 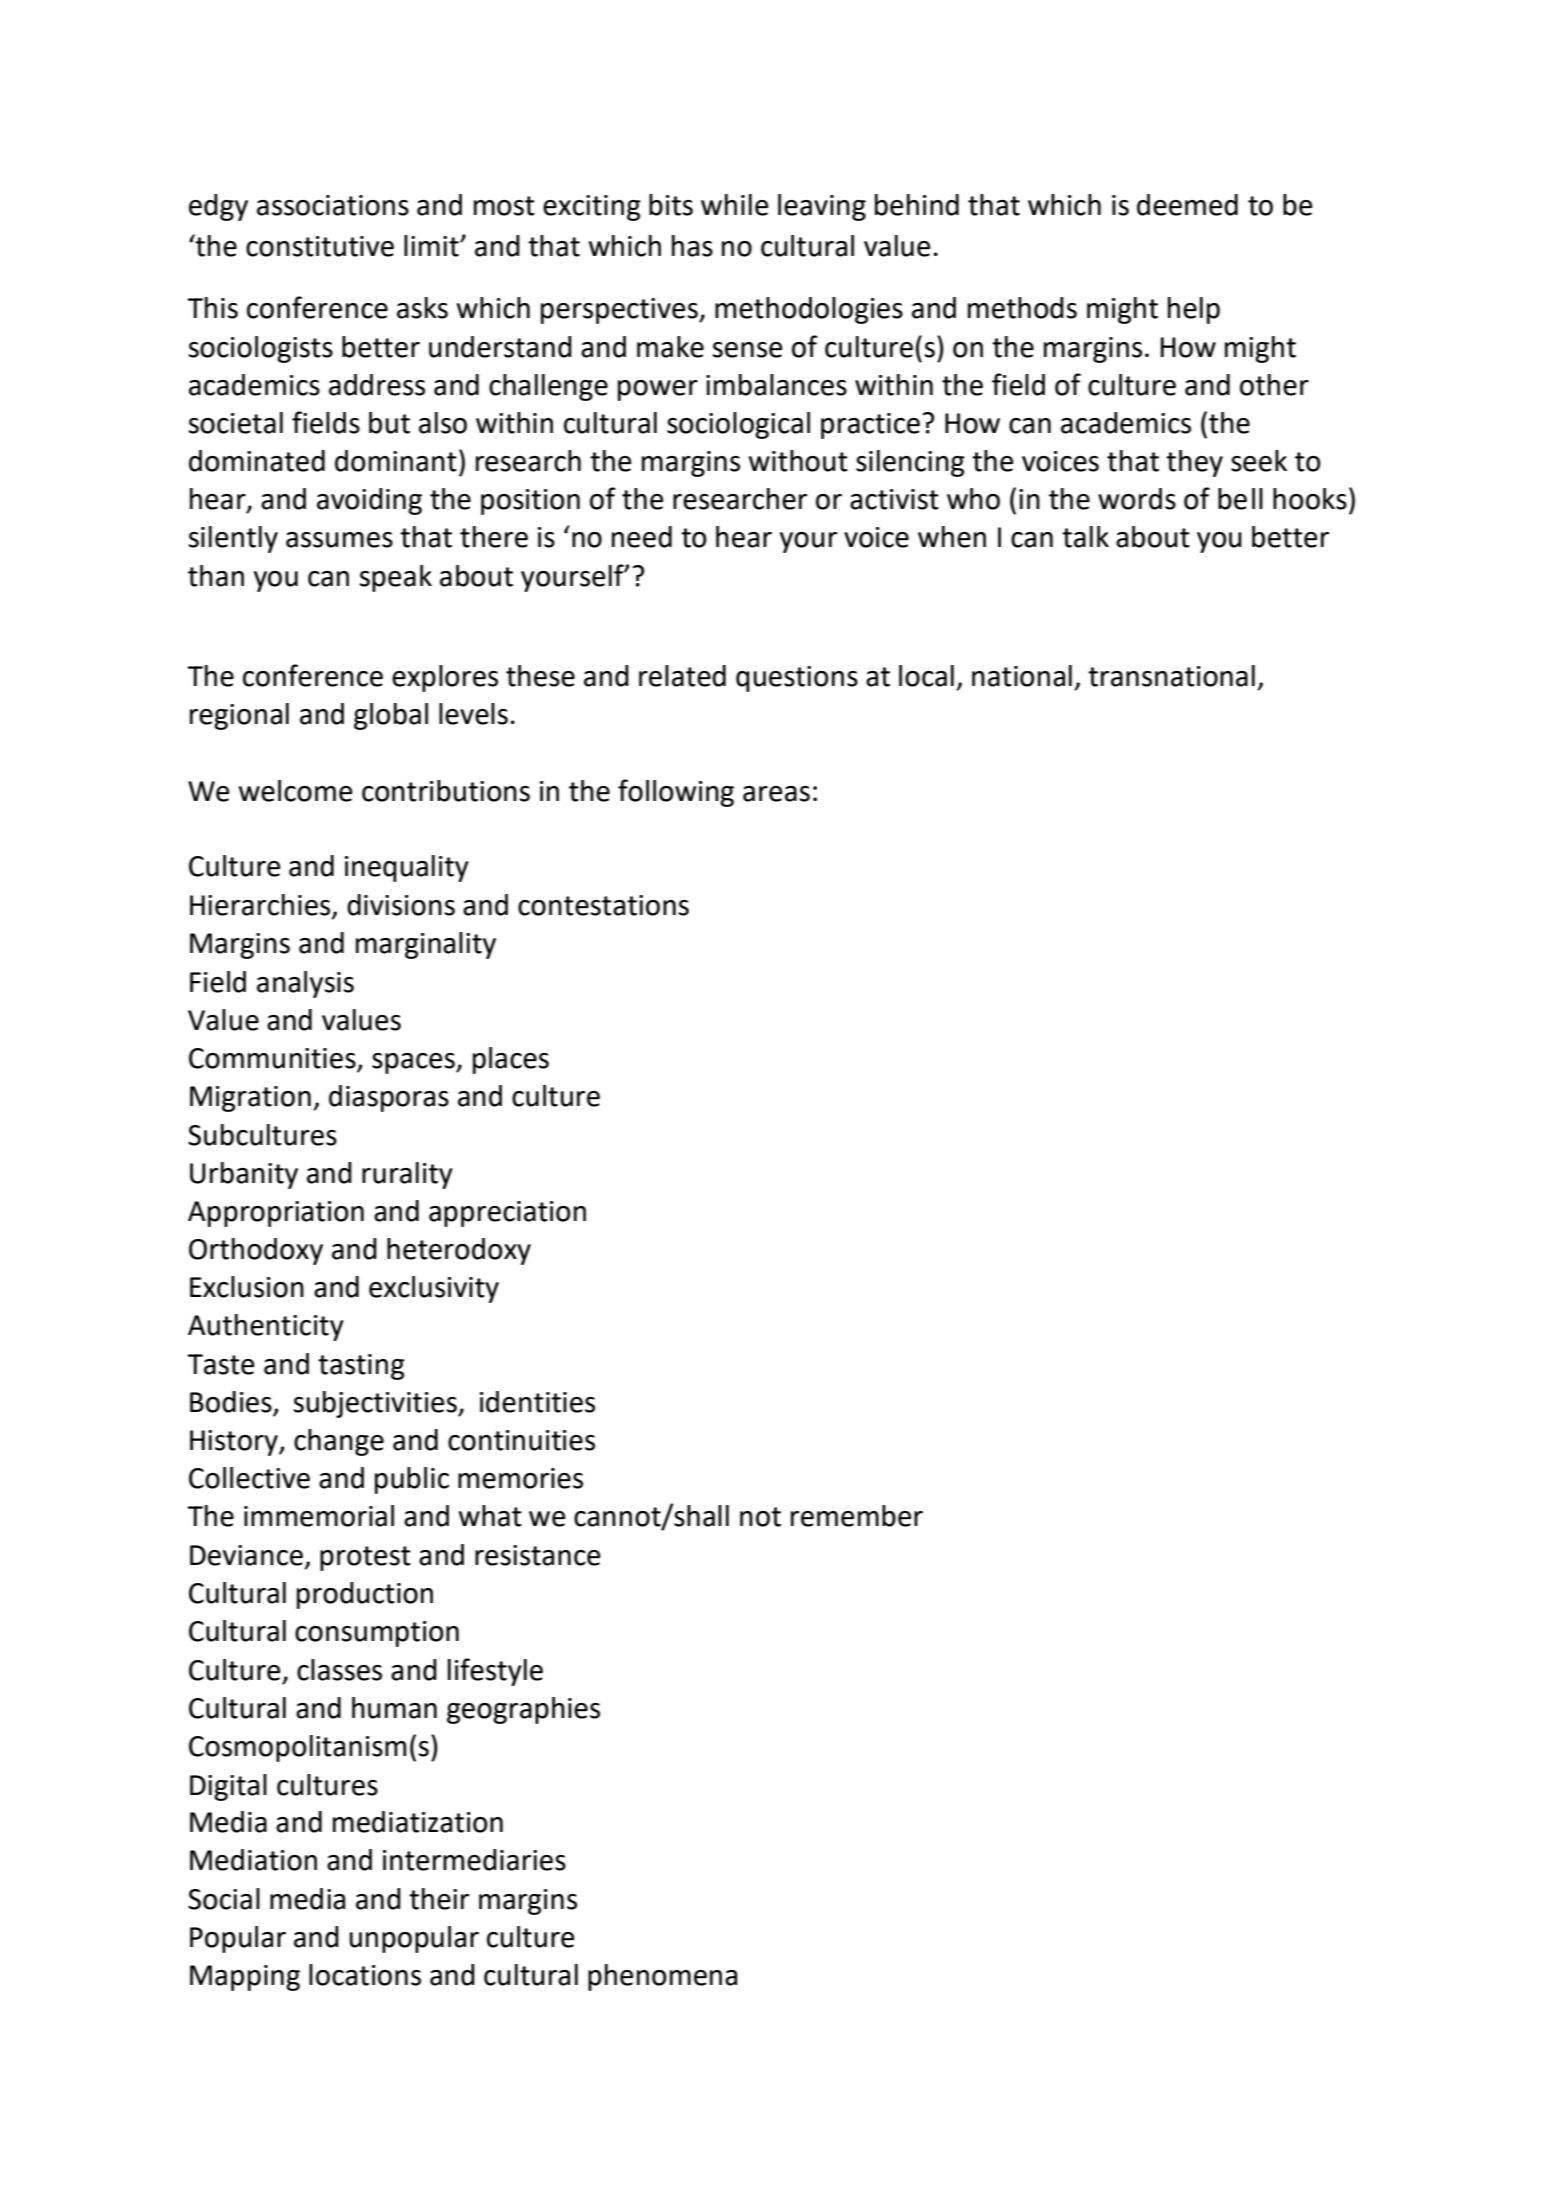 What do you see at coordinates (295, 791) in the screenshot?
I see `welcome` at bounding box center [295, 791].
